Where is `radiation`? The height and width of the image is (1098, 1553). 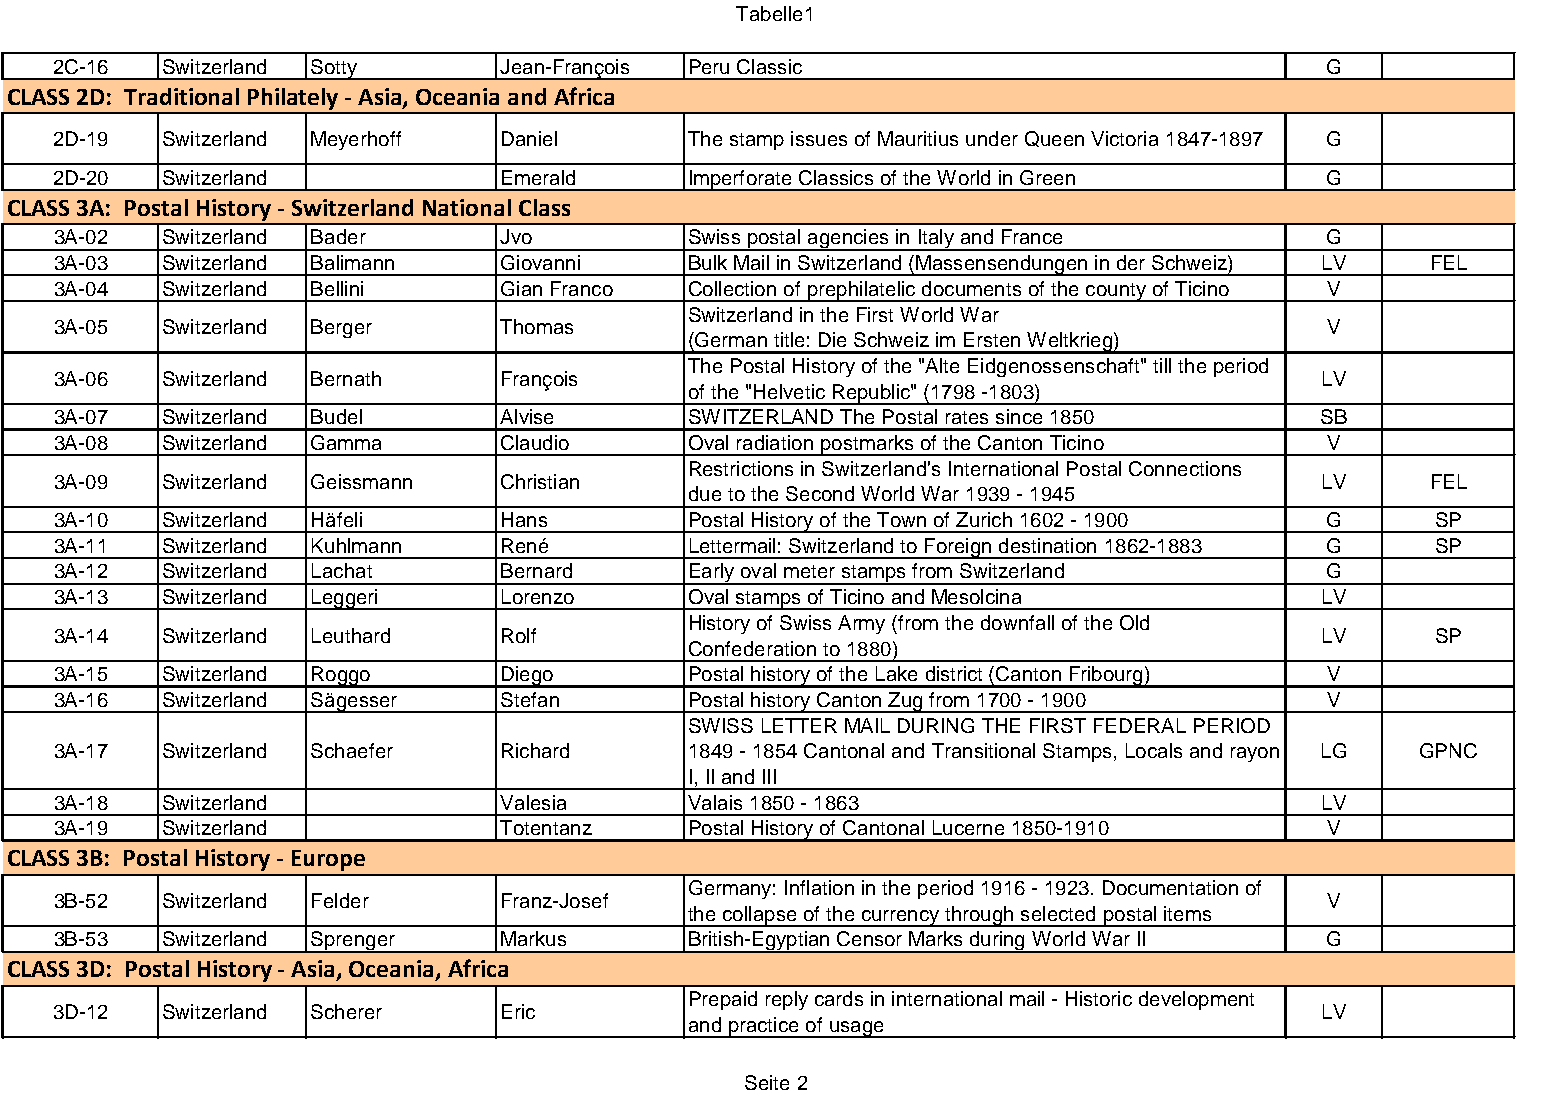
radiation is located at coordinates (775, 442).
